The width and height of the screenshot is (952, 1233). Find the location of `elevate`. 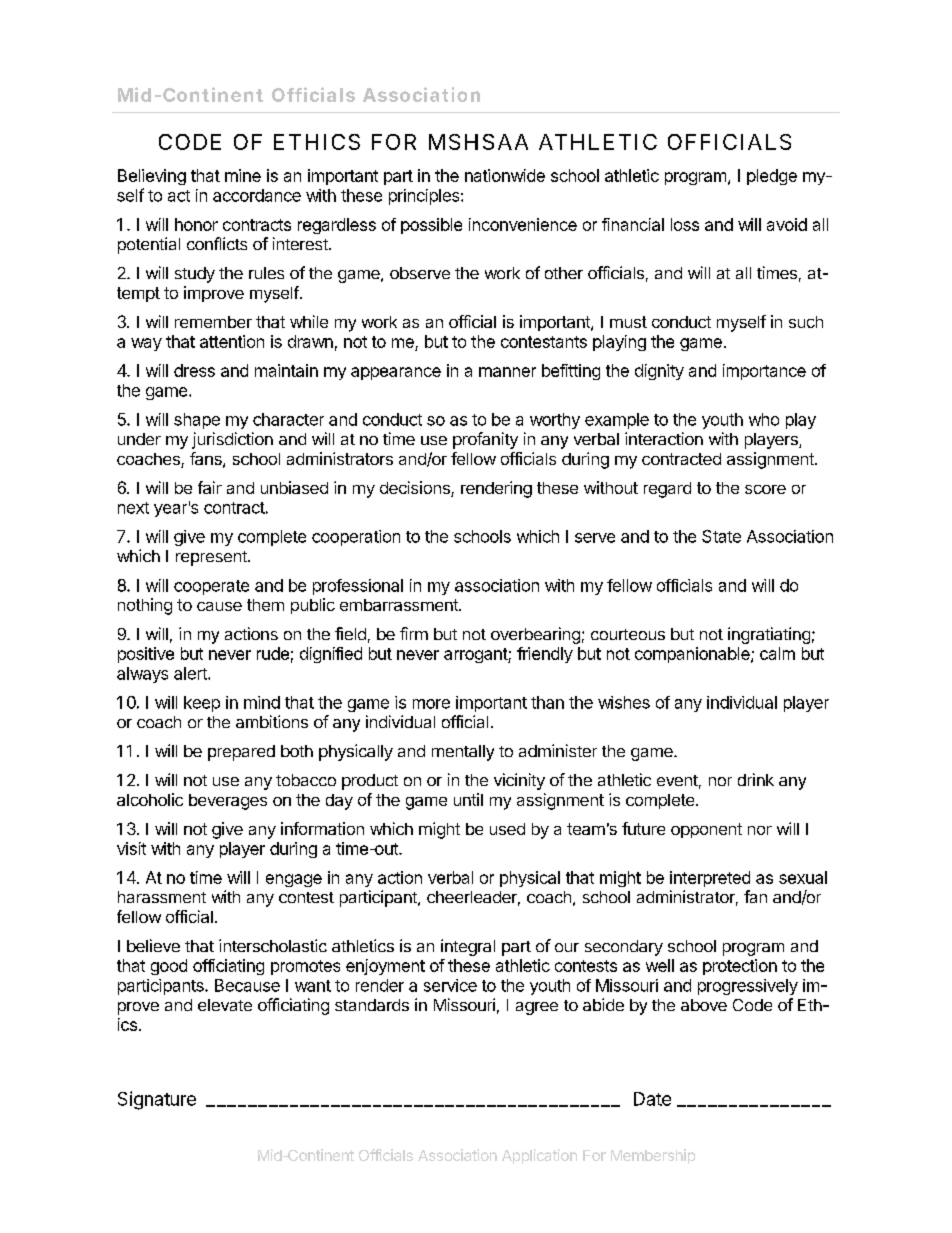

elevate is located at coordinates (225, 1005).
